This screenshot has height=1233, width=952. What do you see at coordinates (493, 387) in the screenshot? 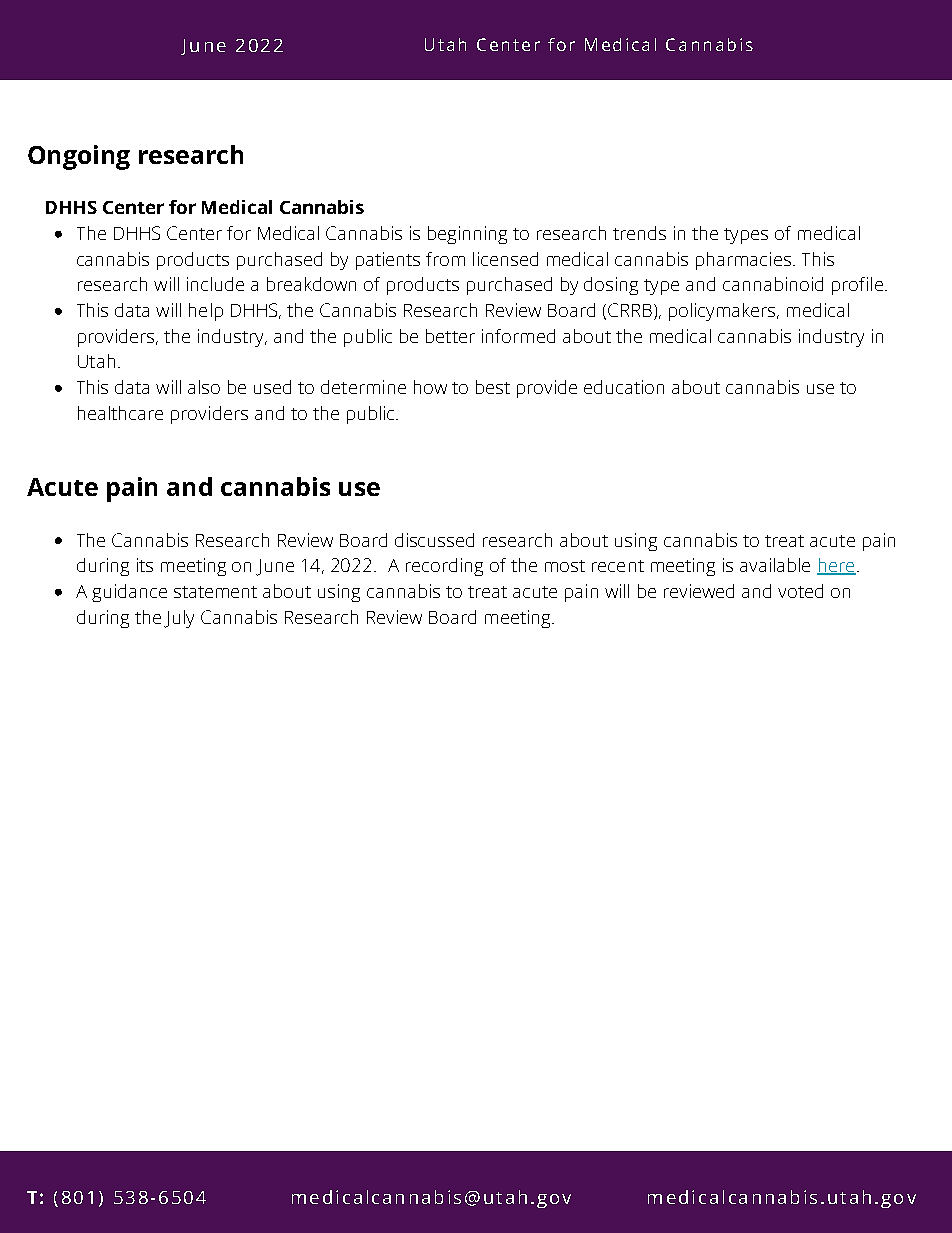
I see `best` at bounding box center [493, 387].
